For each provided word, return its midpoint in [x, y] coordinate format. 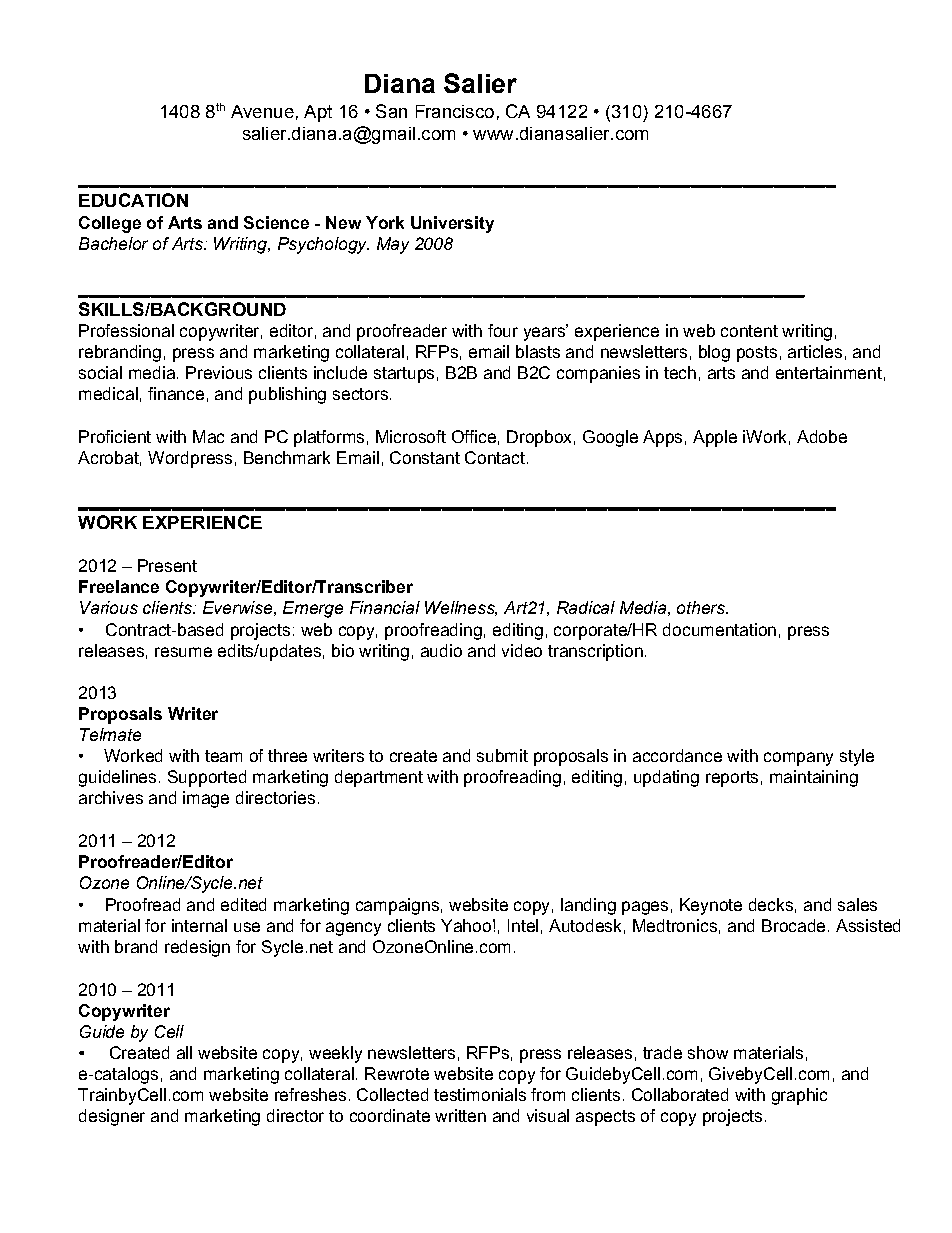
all [184, 1052]
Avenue [262, 111]
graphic [799, 1096]
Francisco [455, 111]
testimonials [480, 1094]
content [749, 331]
